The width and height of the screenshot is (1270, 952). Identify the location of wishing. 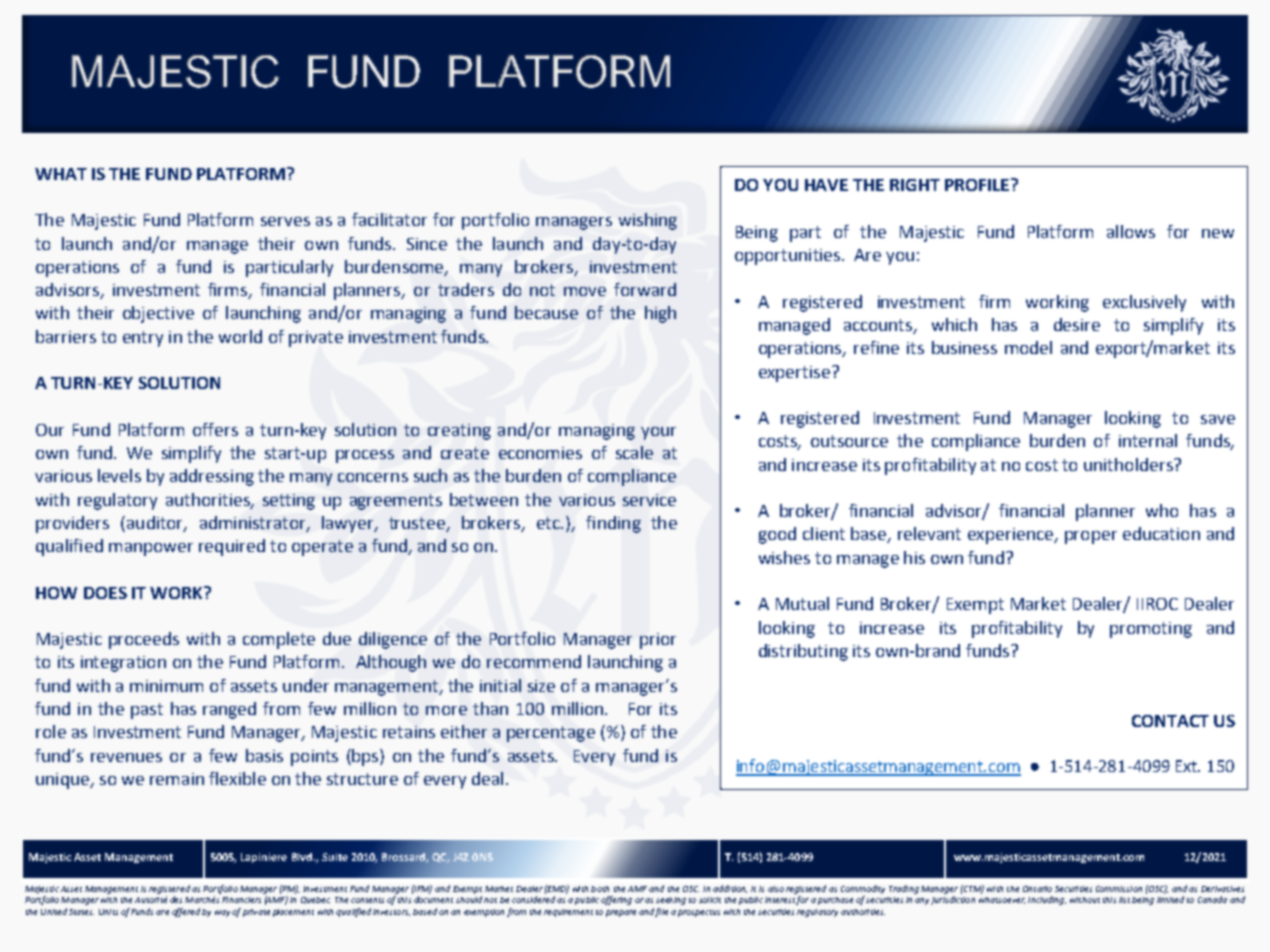
(648, 221).
